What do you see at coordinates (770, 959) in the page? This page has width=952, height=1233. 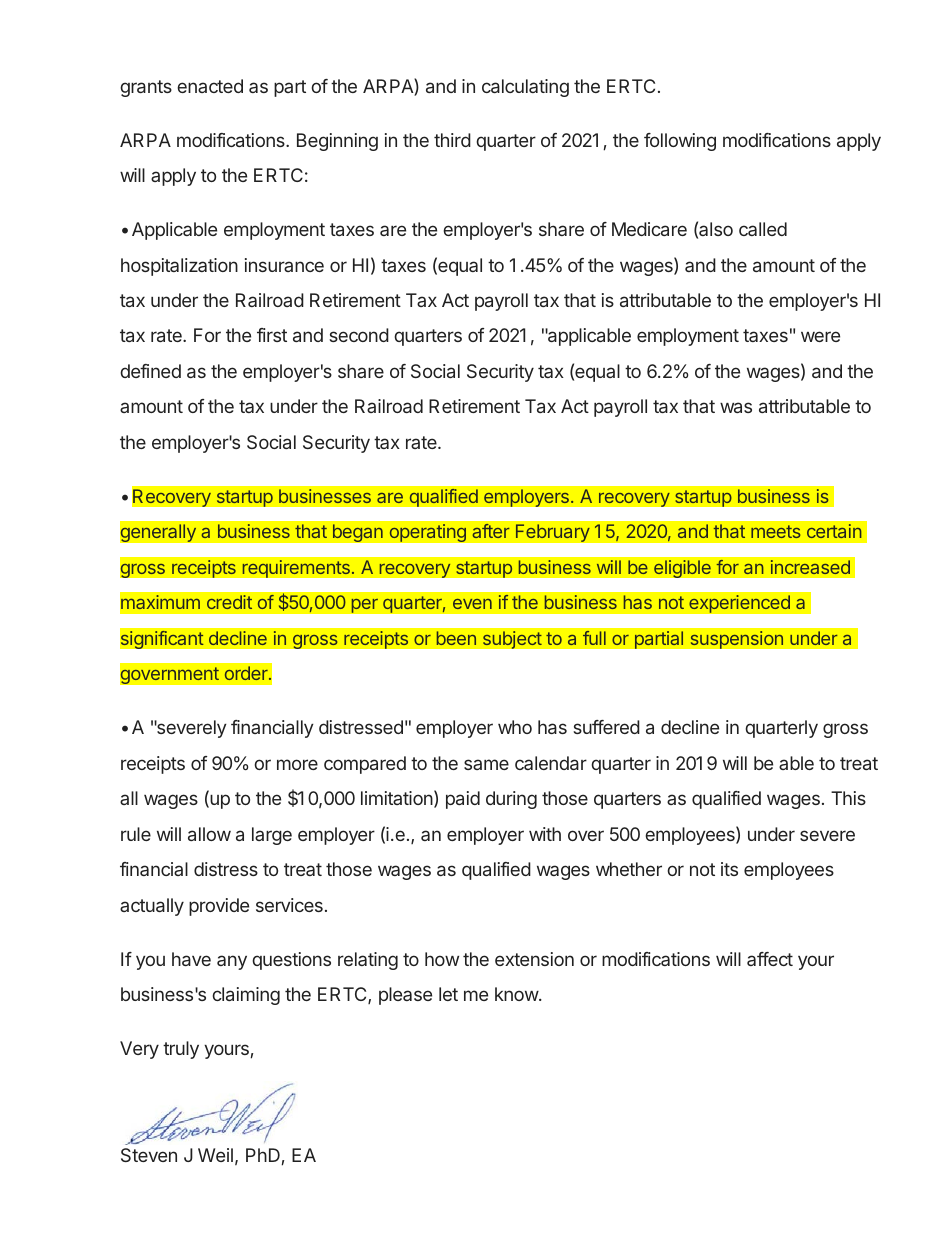 I see `affect` at bounding box center [770, 959].
